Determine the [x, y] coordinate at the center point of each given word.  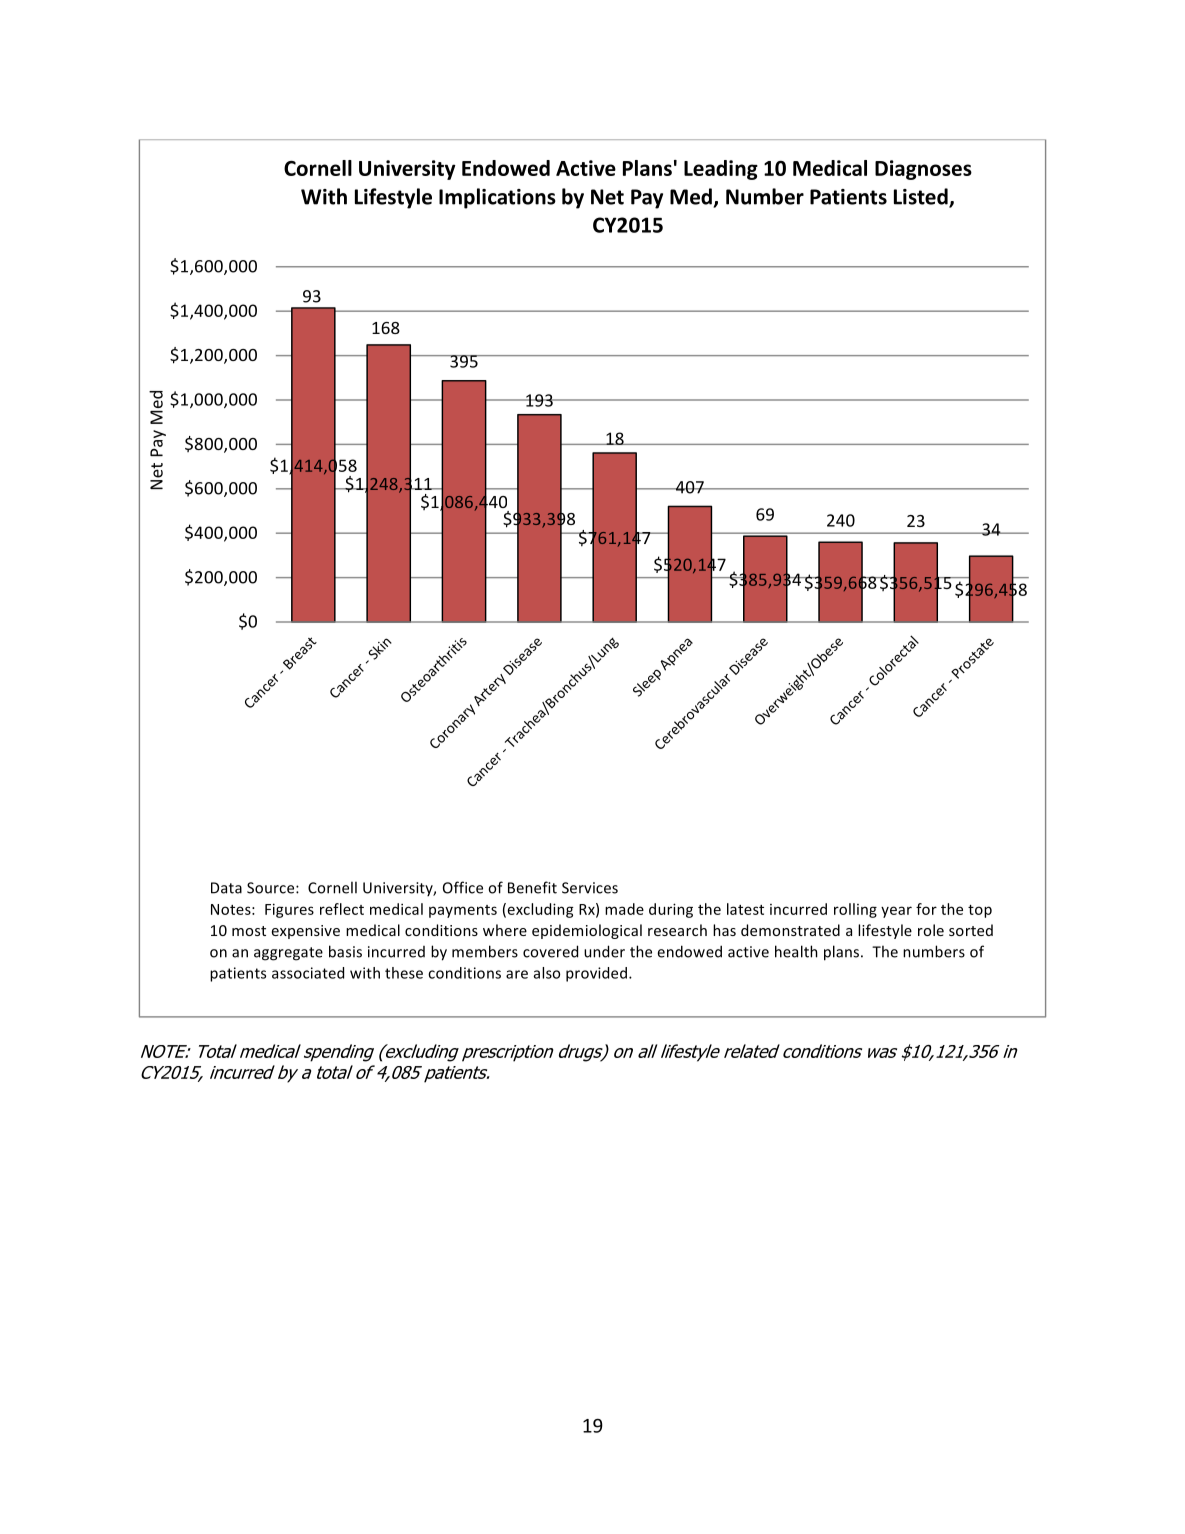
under [604, 951]
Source [272, 888]
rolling [855, 910]
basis [345, 951]
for [926, 909]
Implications [497, 198]
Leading [721, 170]
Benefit [532, 887]
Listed [922, 197]
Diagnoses [923, 170]
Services [590, 888]
